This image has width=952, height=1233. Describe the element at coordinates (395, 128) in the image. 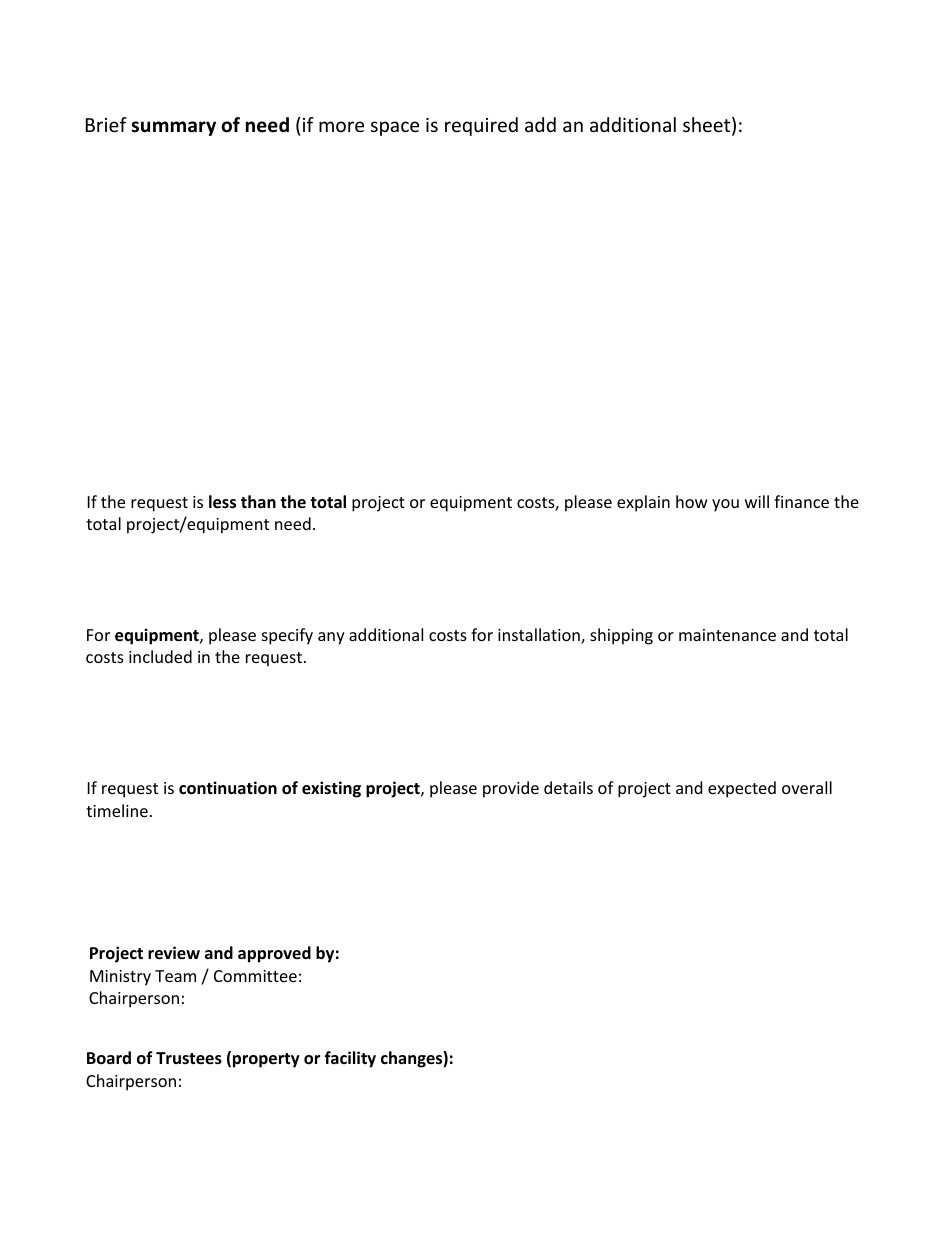

I see `space` at that location.
